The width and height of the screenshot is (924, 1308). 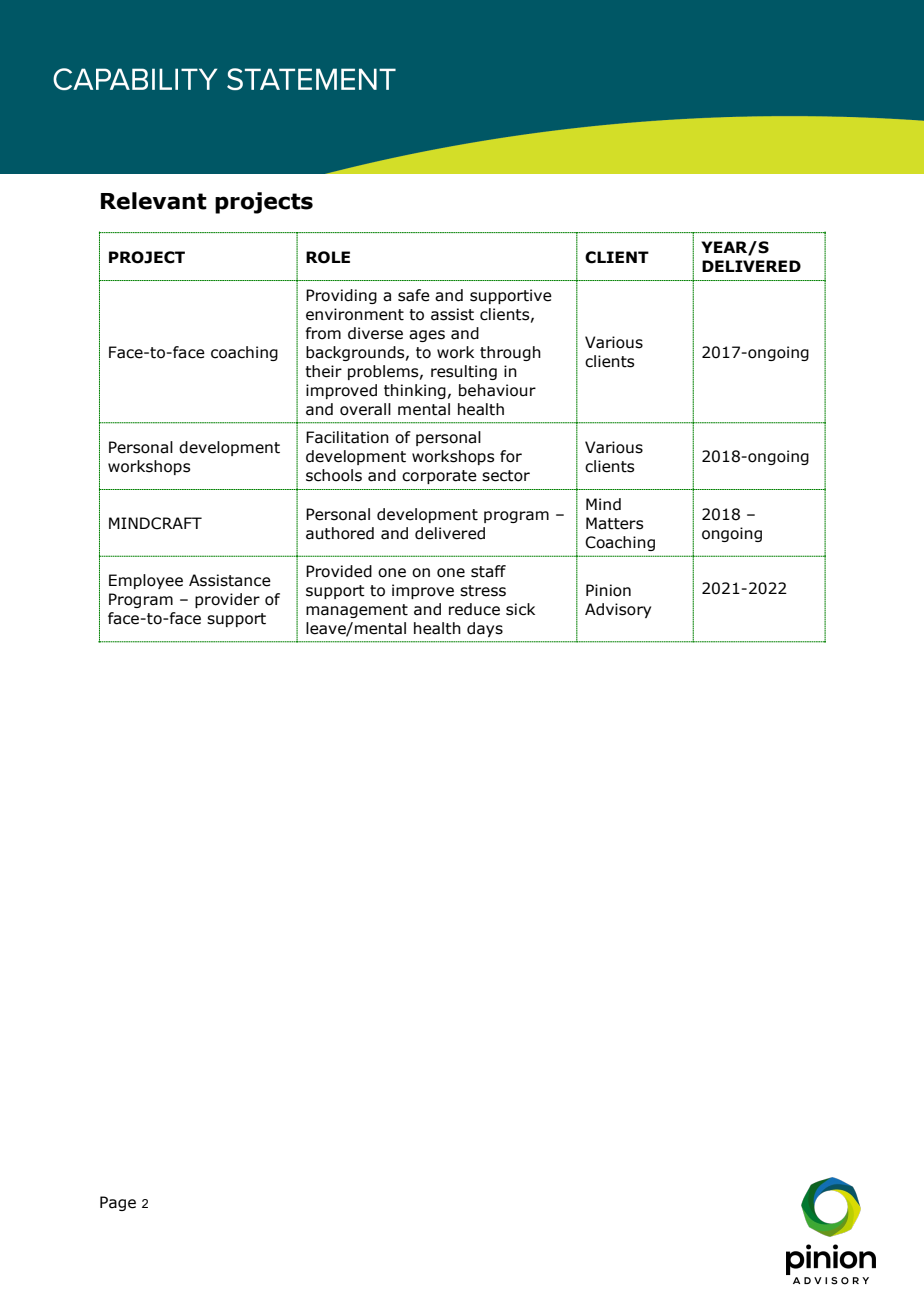 What do you see at coordinates (340, 533) in the screenshot?
I see `authored` at bounding box center [340, 533].
